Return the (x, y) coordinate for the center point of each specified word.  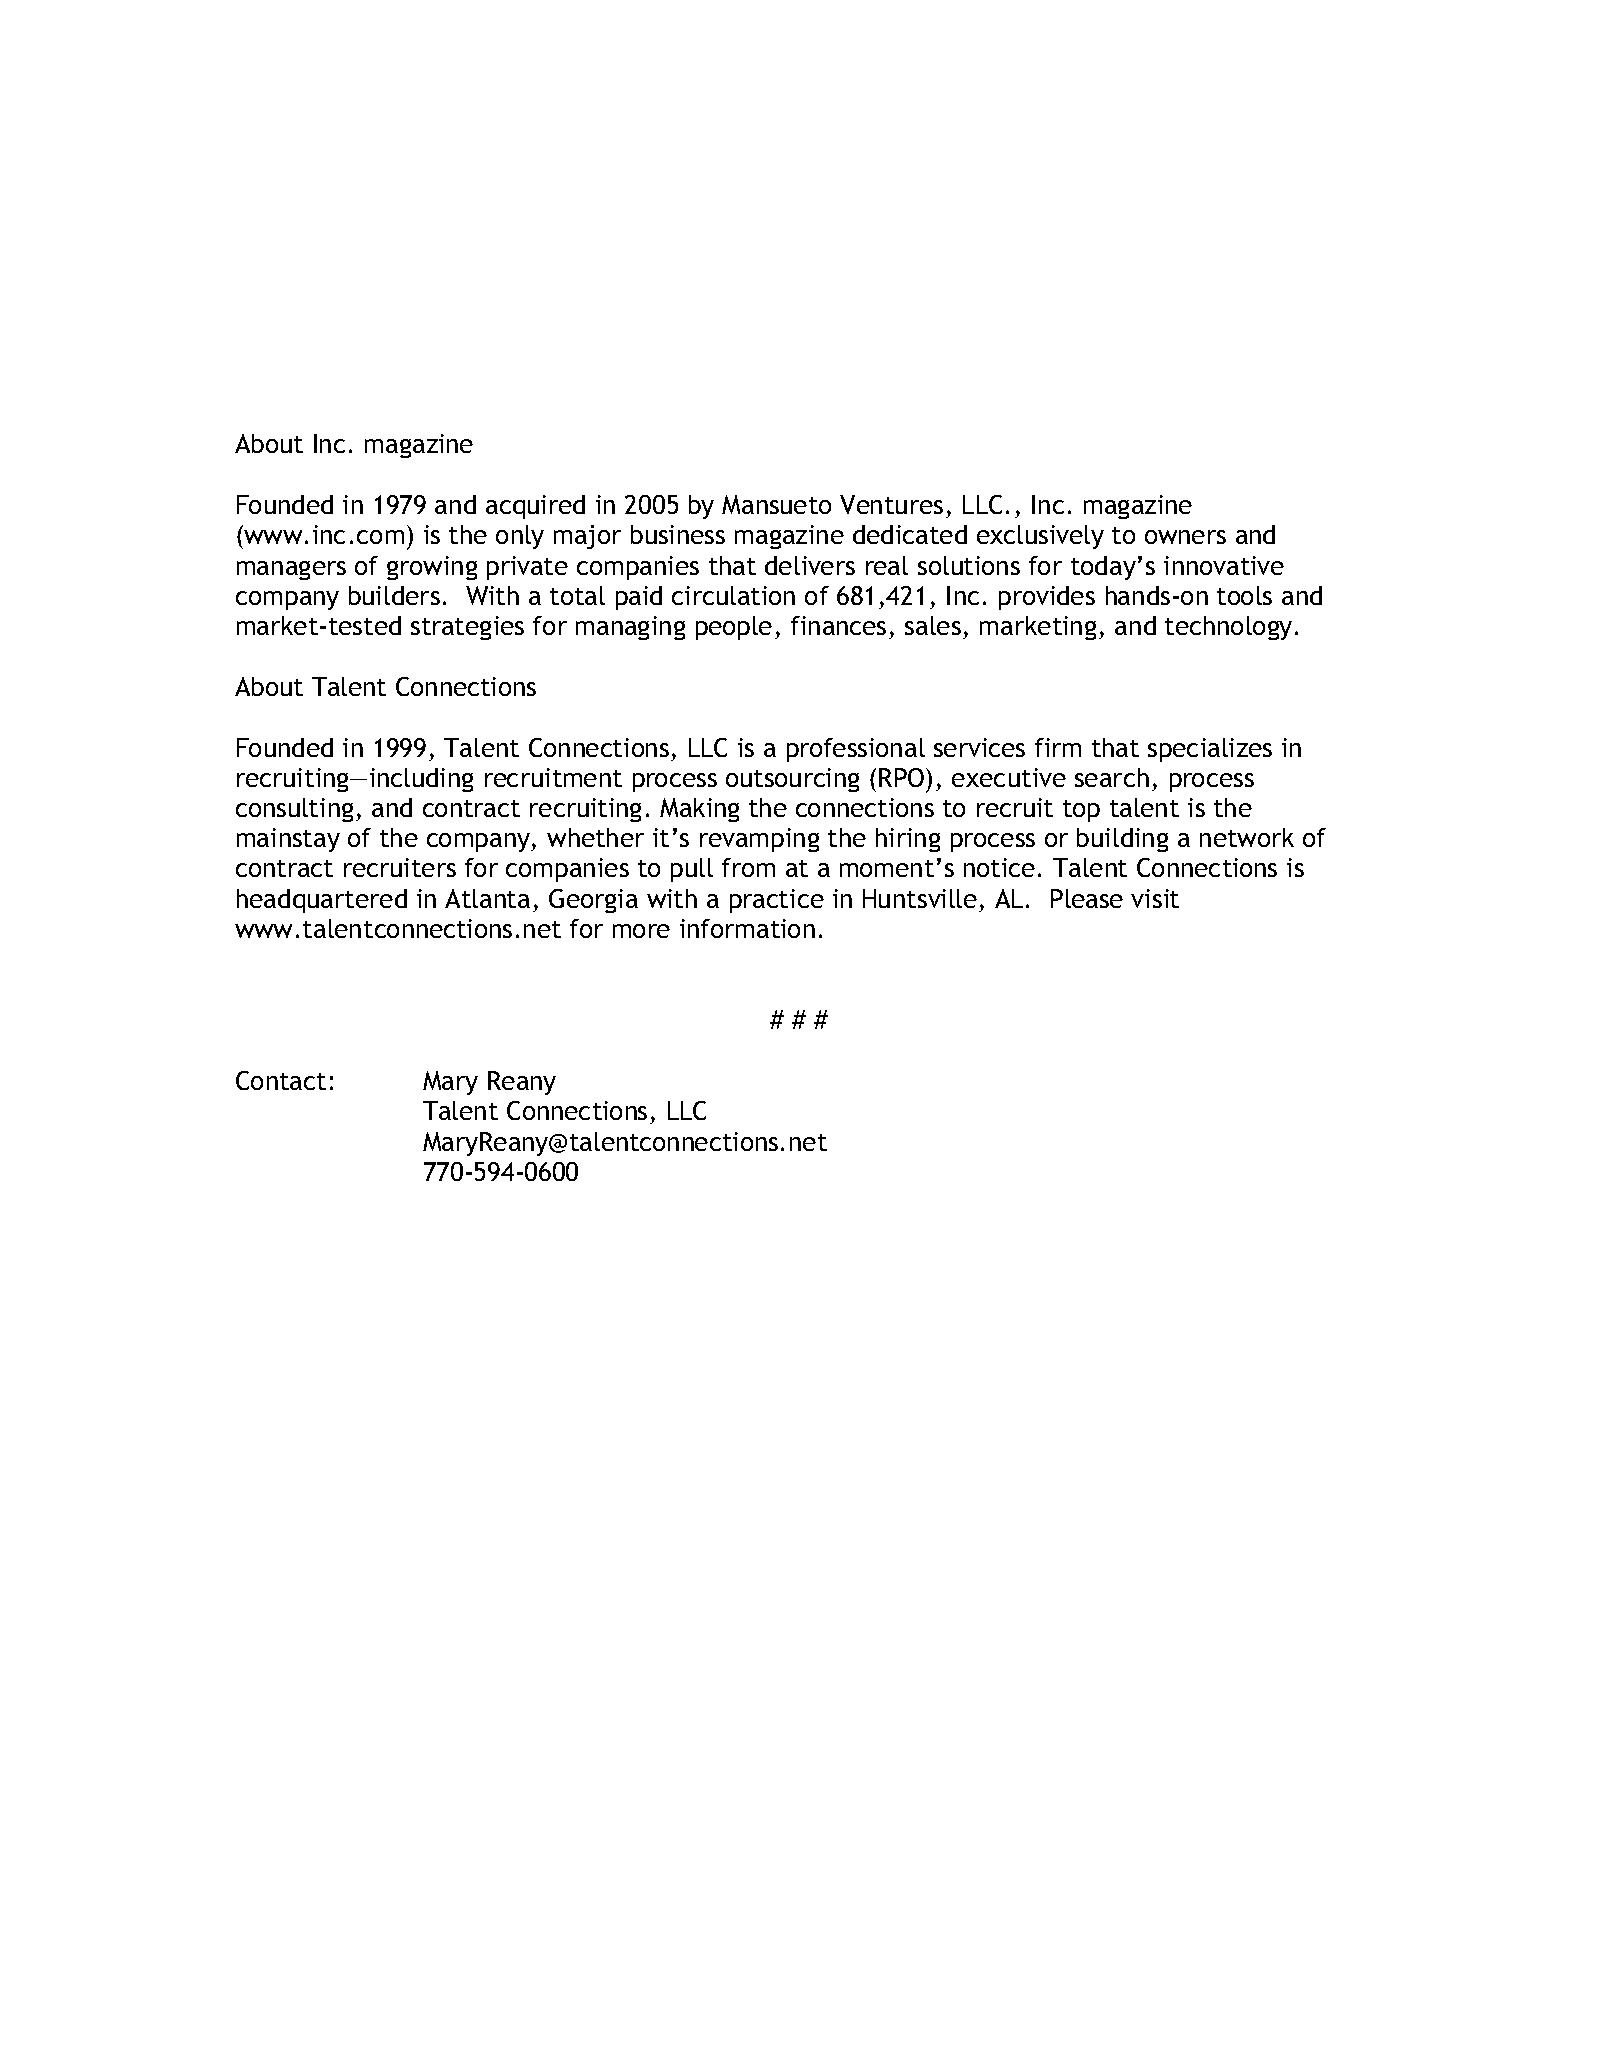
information (747, 928)
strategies (467, 628)
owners (1185, 537)
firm (1058, 747)
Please (1087, 898)
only (520, 537)
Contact (281, 1080)
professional (856, 750)
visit (1155, 898)
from (748, 867)
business (678, 534)
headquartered (322, 901)
